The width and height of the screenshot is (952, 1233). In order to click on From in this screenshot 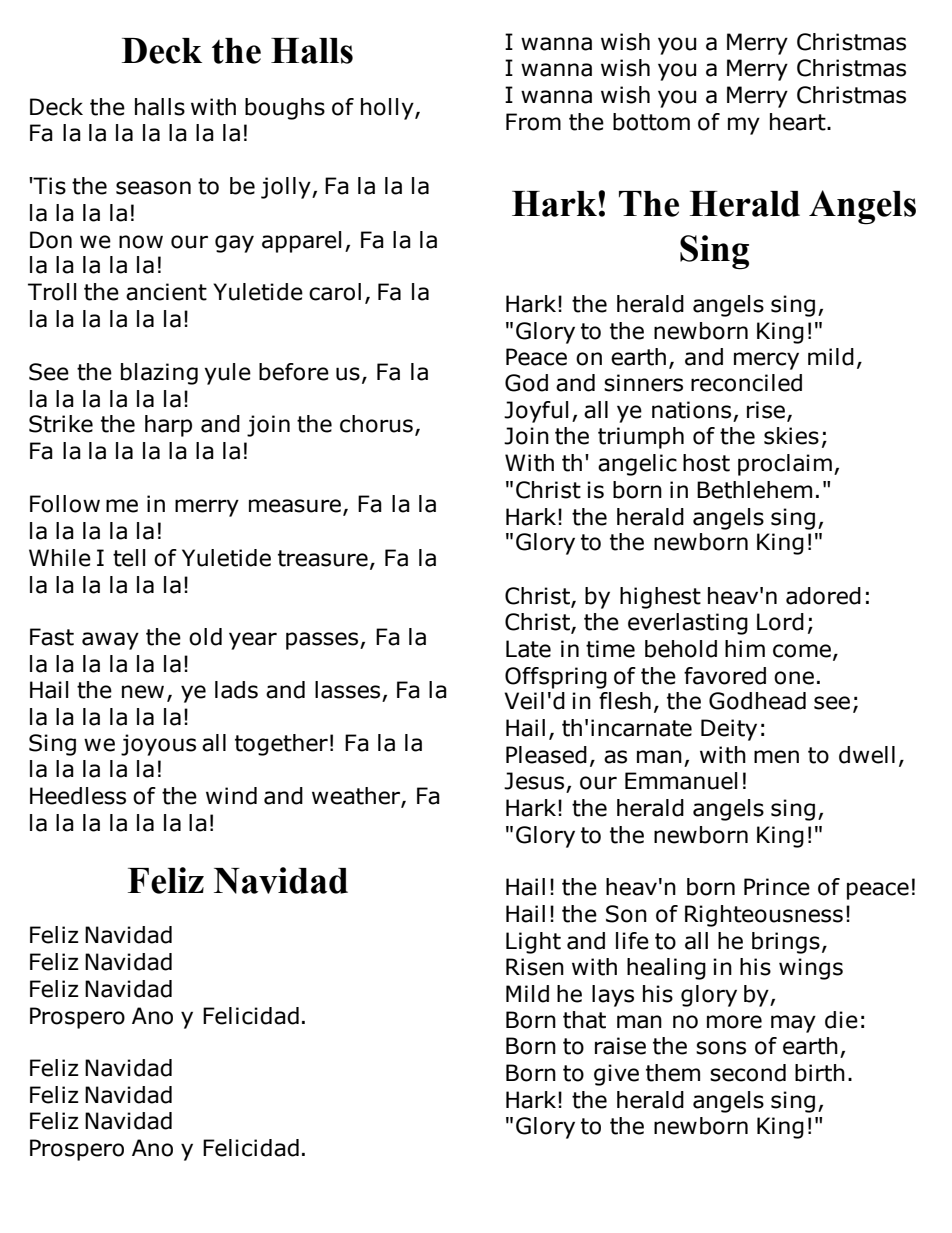, I will do `click(533, 122)`.
